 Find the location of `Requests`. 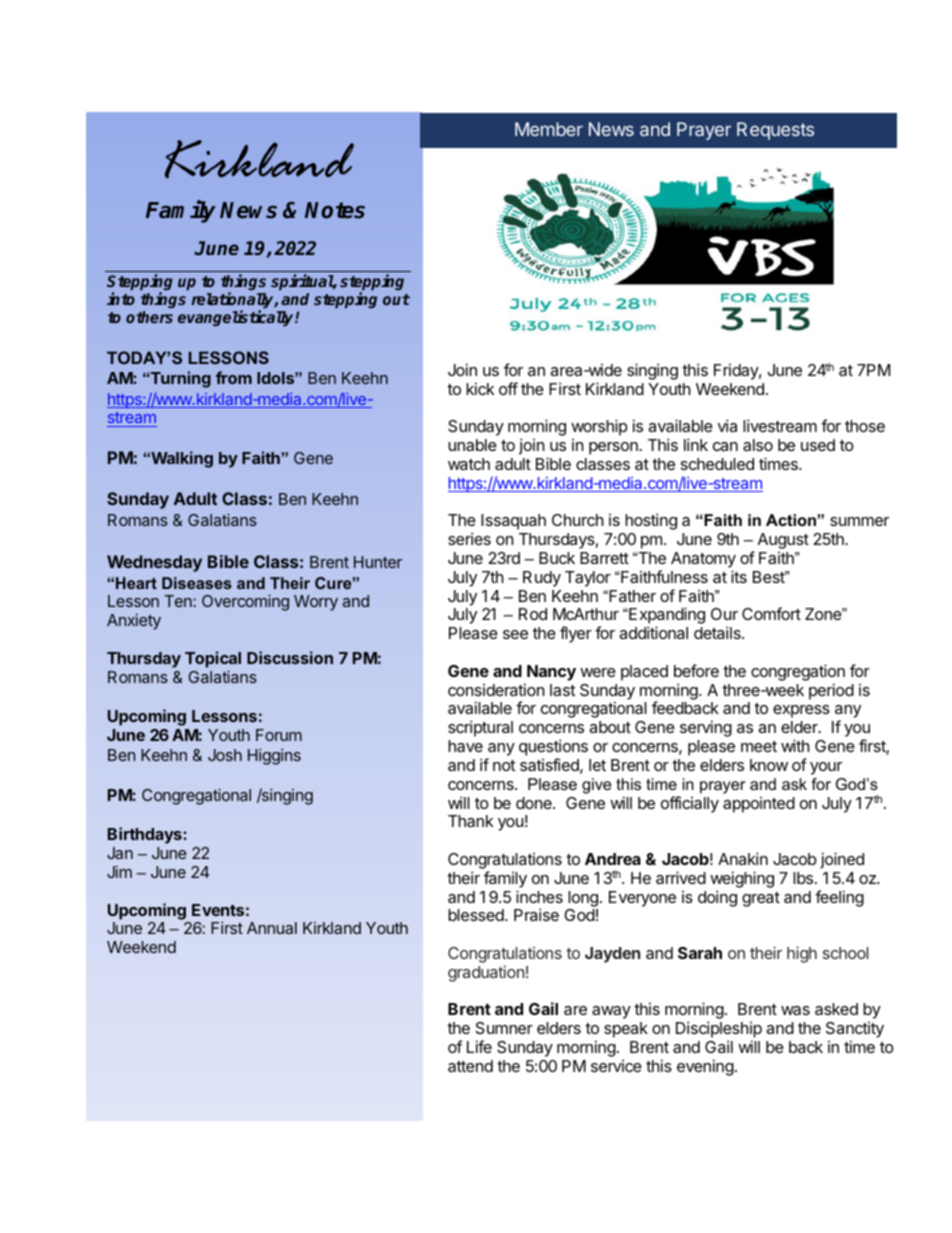

Requests is located at coordinates (775, 131).
